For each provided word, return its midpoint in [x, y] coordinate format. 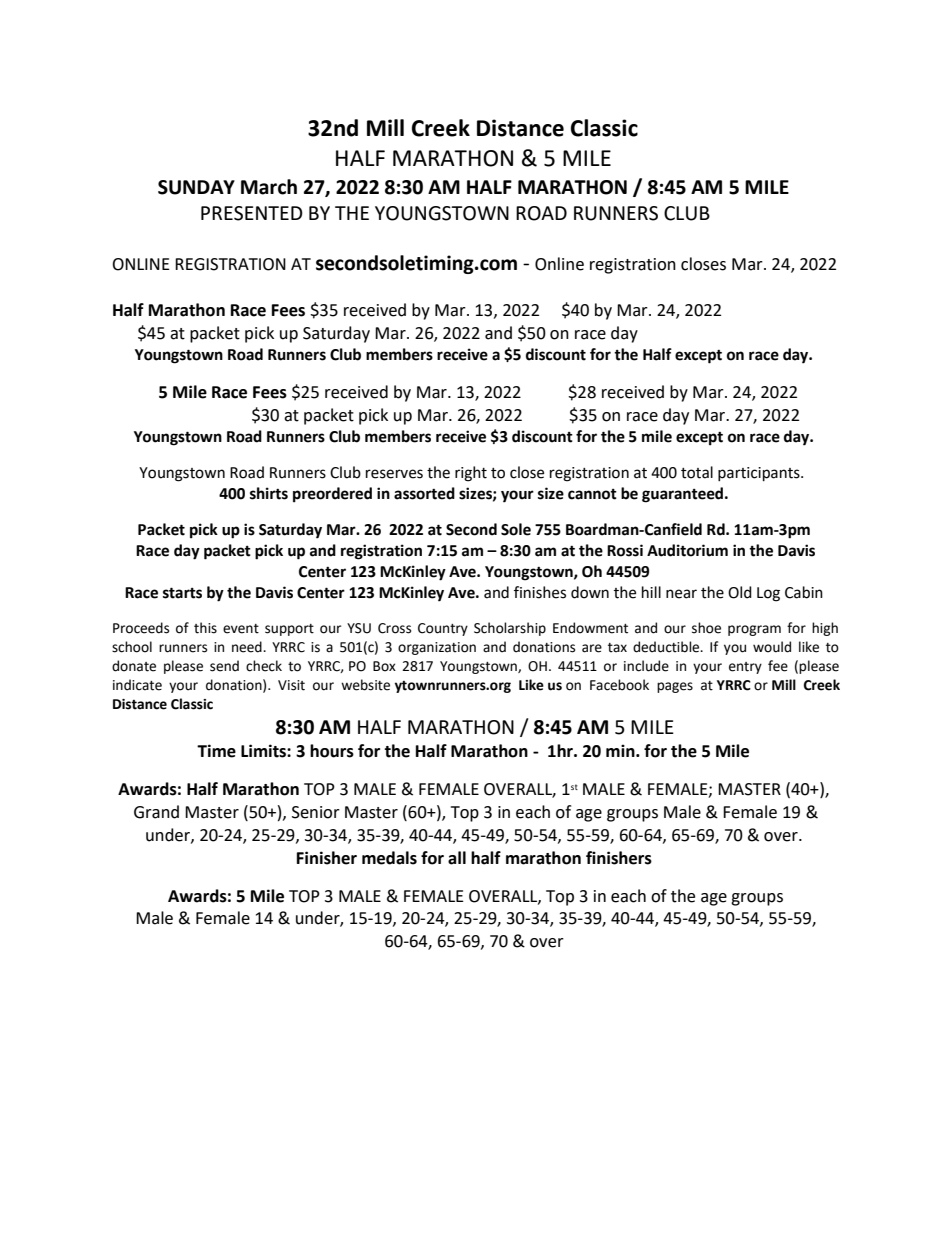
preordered [332, 495]
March [269, 187]
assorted [424, 493]
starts [182, 593]
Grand [156, 812]
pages [675, 687]
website [365, 685]
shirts [269, 493]
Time [216, 751]
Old [740, 592]
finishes [540, 592]
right [471, 474]
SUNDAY [196, 187]
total [697, 472]
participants [760, 474]
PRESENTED [252, 213]
